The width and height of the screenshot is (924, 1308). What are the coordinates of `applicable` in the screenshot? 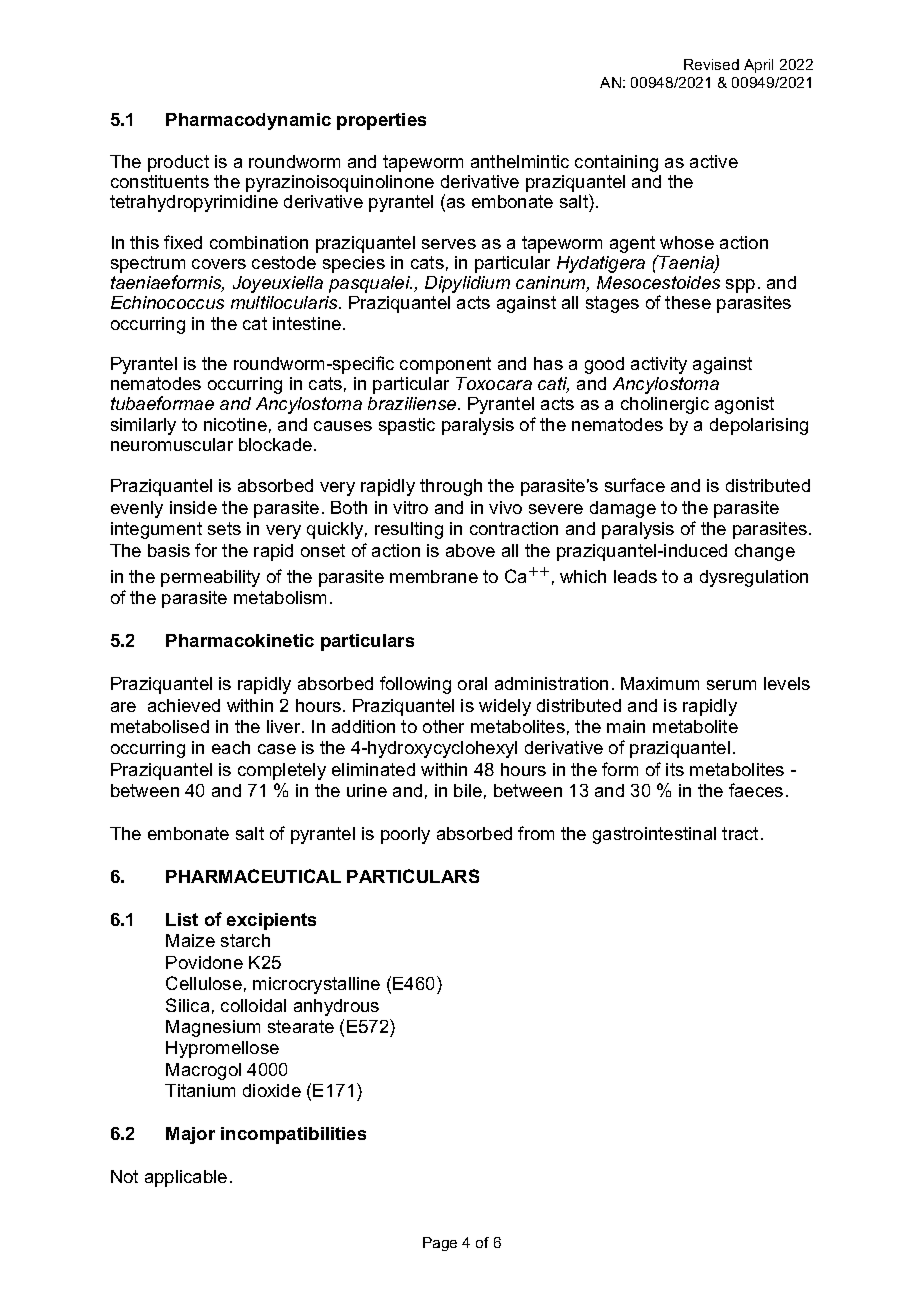 It's located at (186, 1178).
